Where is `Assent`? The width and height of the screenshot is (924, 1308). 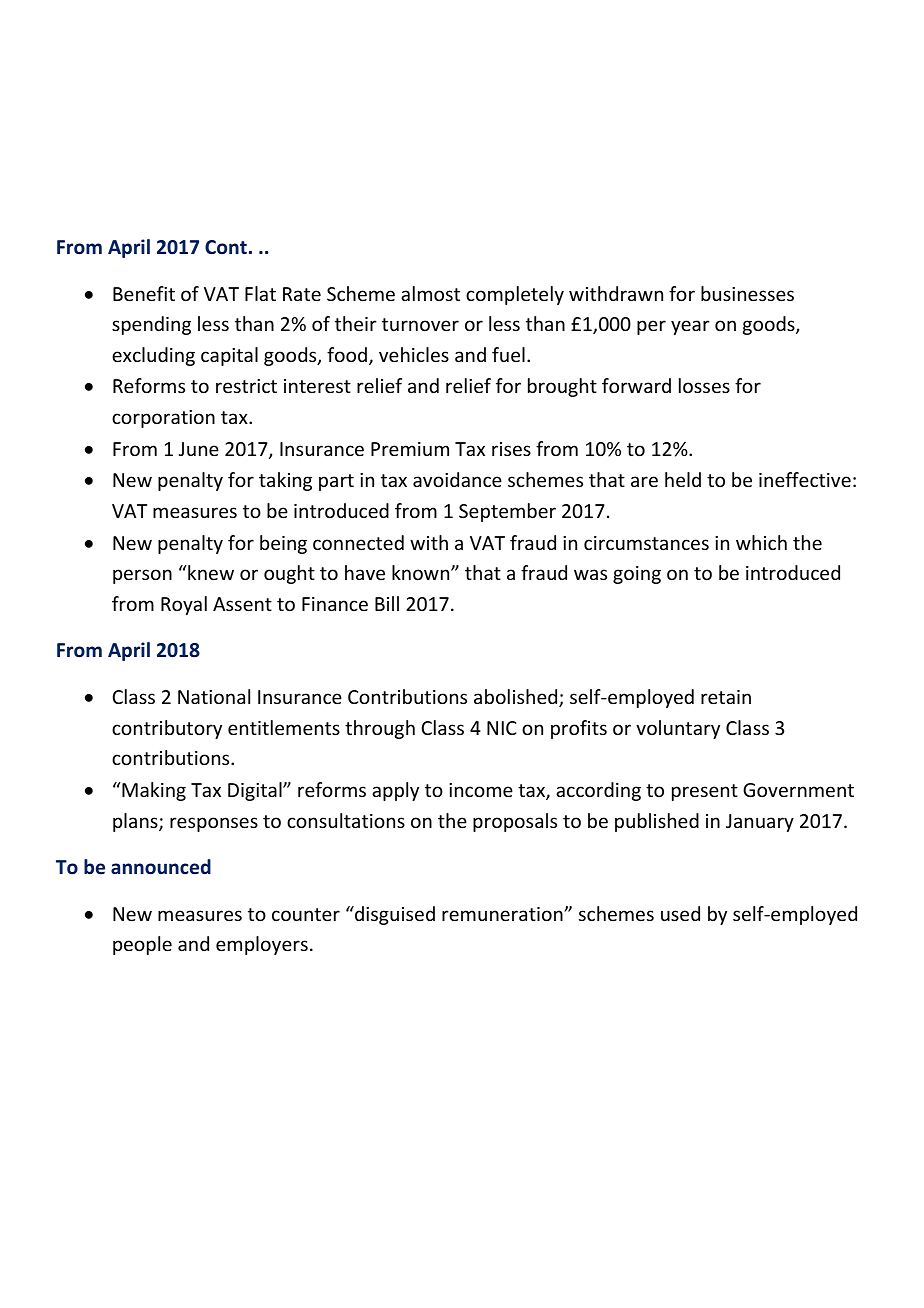
Assent is located at coordinates (242, 604).
